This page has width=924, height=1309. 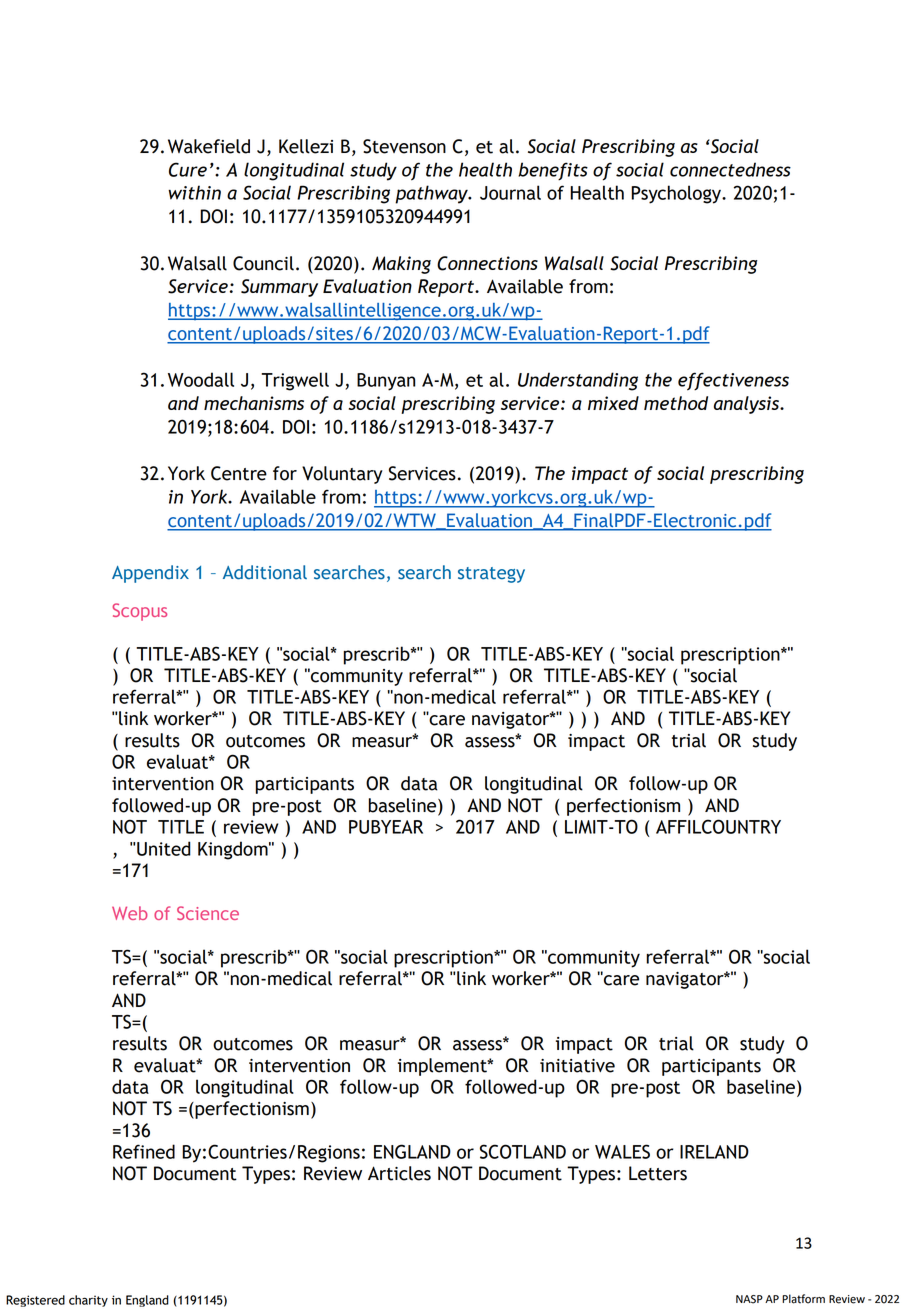 I want to click on Stevenson, so click(x=404, y=146).
